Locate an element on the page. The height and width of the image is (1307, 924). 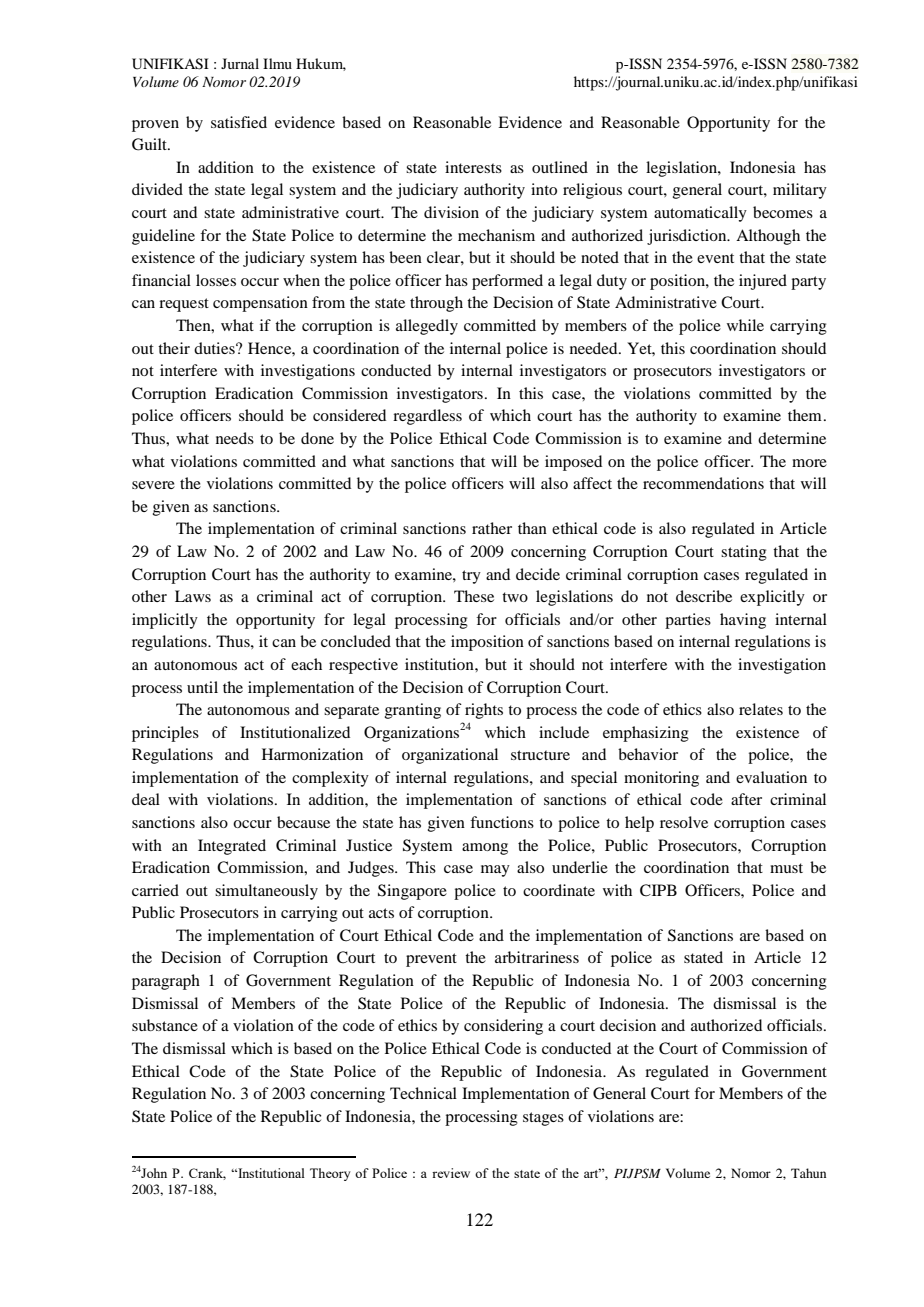
military is located at coordinates (800, 191).
